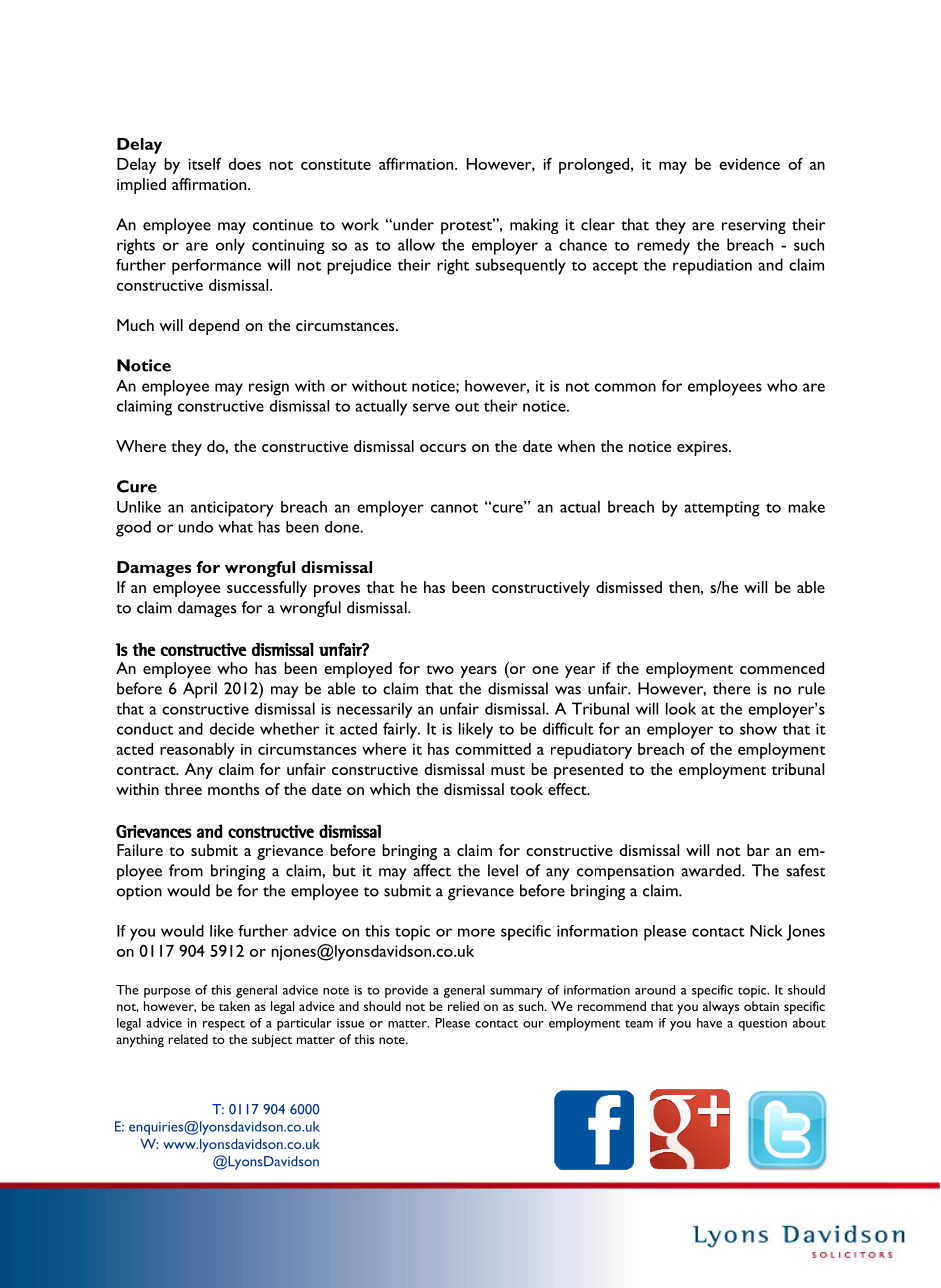 This document has height=1288, width=941. I want to click on expires, so click(703, 448).
